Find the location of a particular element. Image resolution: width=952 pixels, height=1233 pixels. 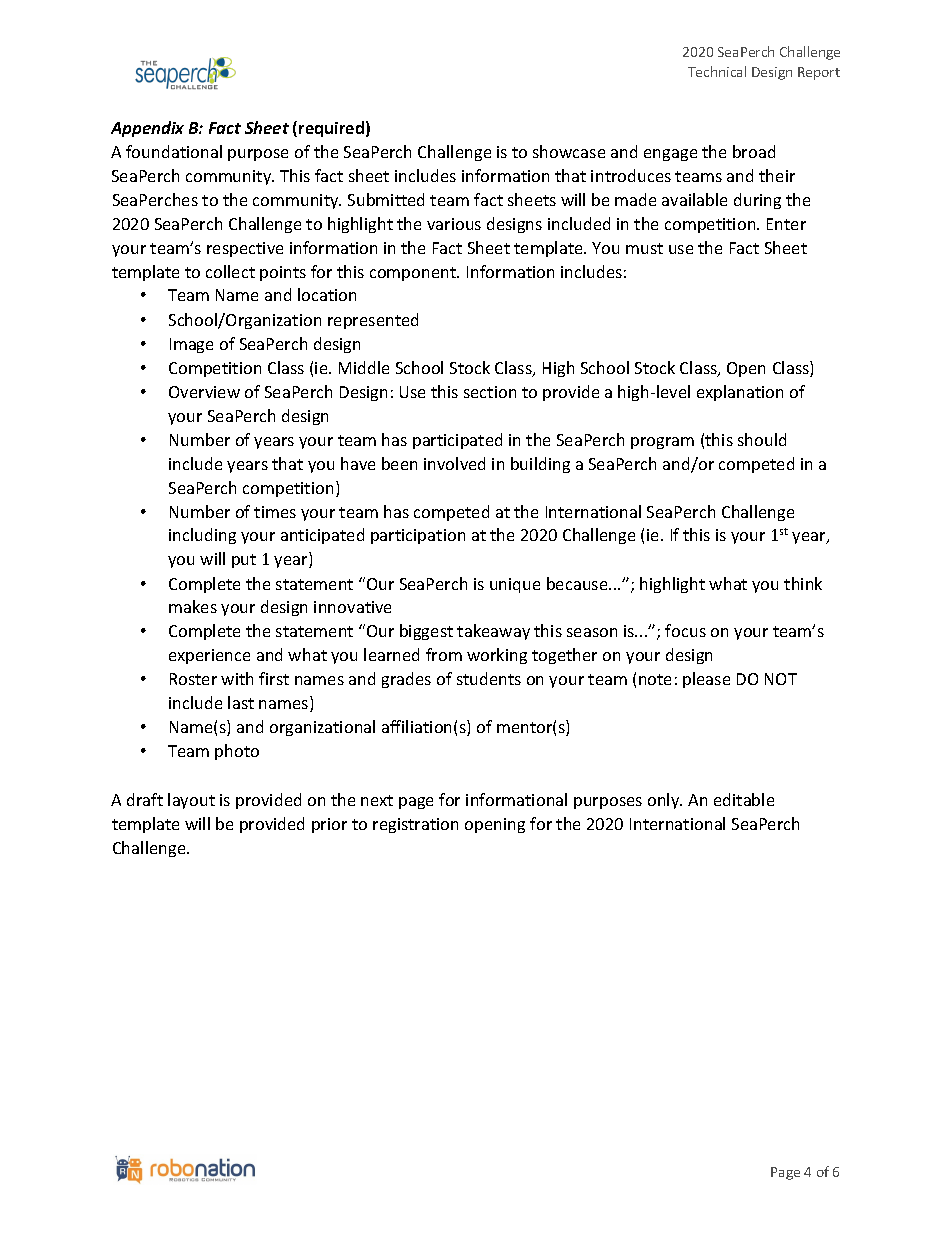

layout is located at coordinates (191, 801).
